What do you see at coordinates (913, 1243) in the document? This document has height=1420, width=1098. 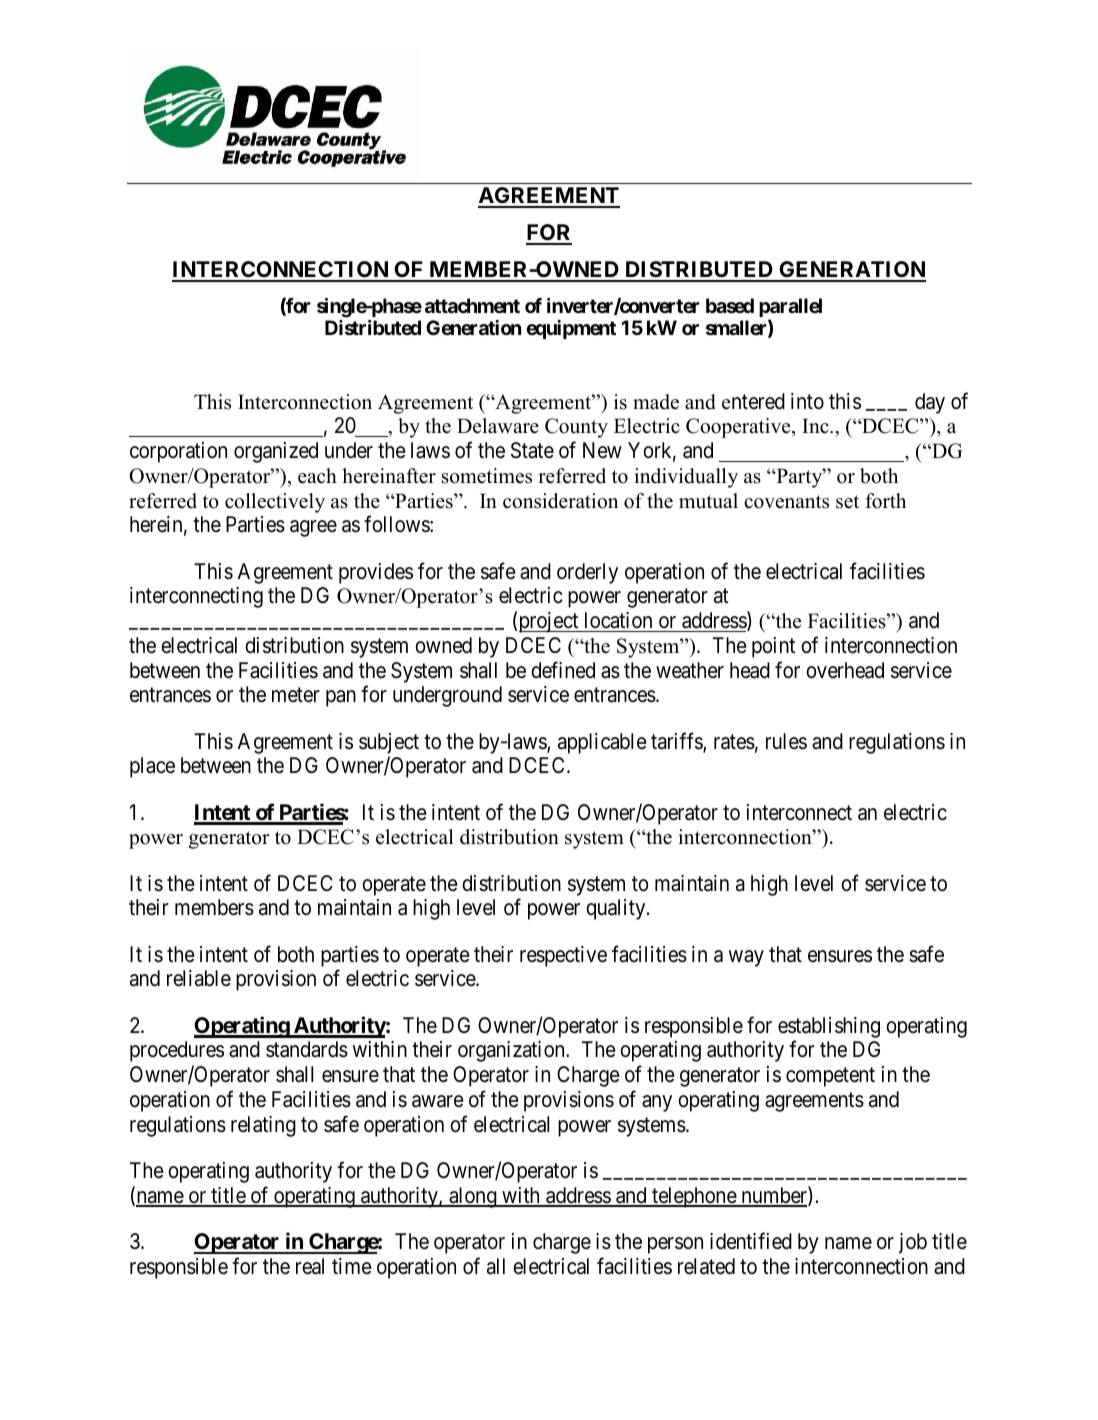 I see `job` at bounding box center [913, 1243].
